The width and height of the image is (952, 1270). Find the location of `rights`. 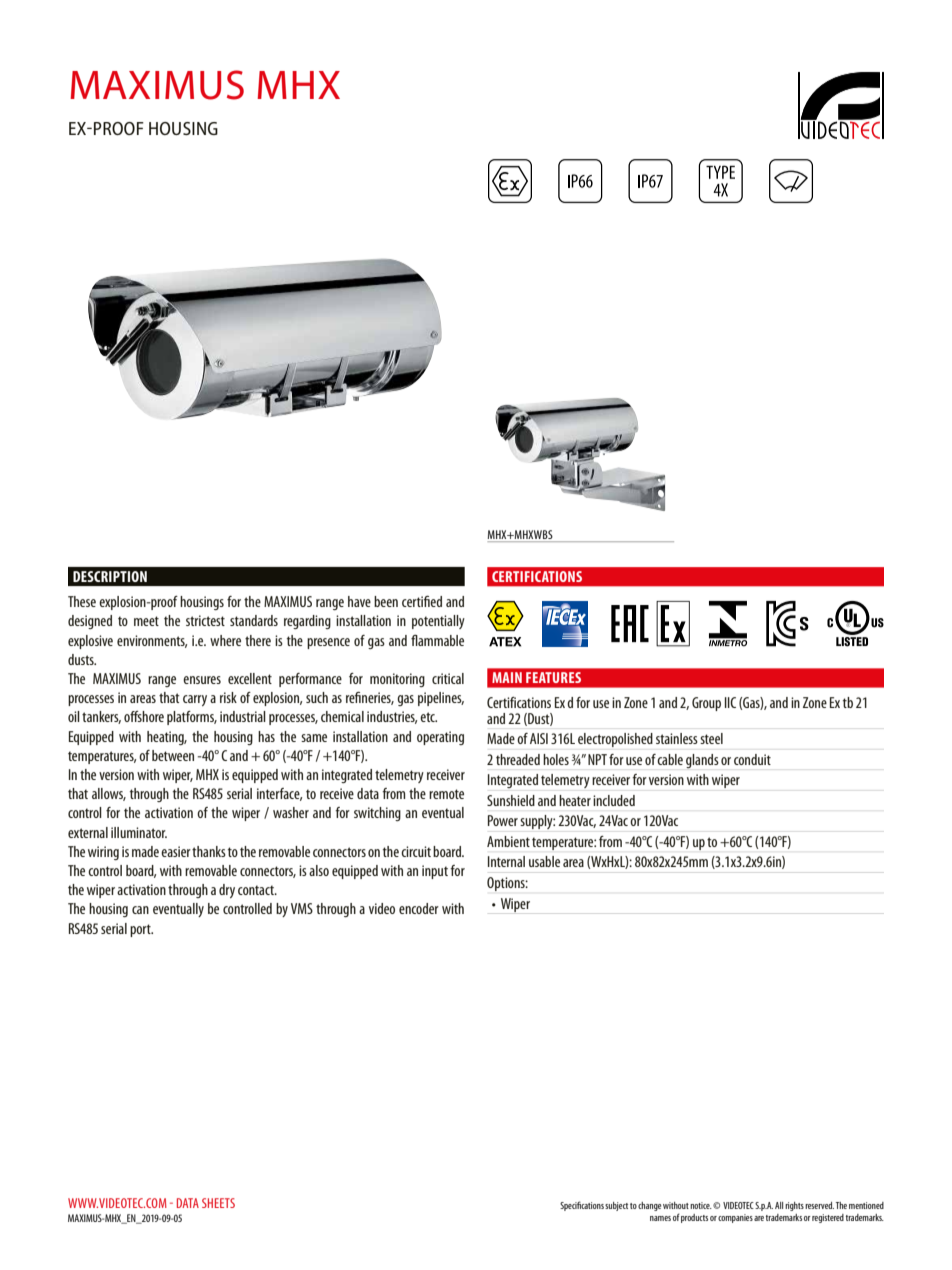

rights is located at coordinates (794, 1206).
